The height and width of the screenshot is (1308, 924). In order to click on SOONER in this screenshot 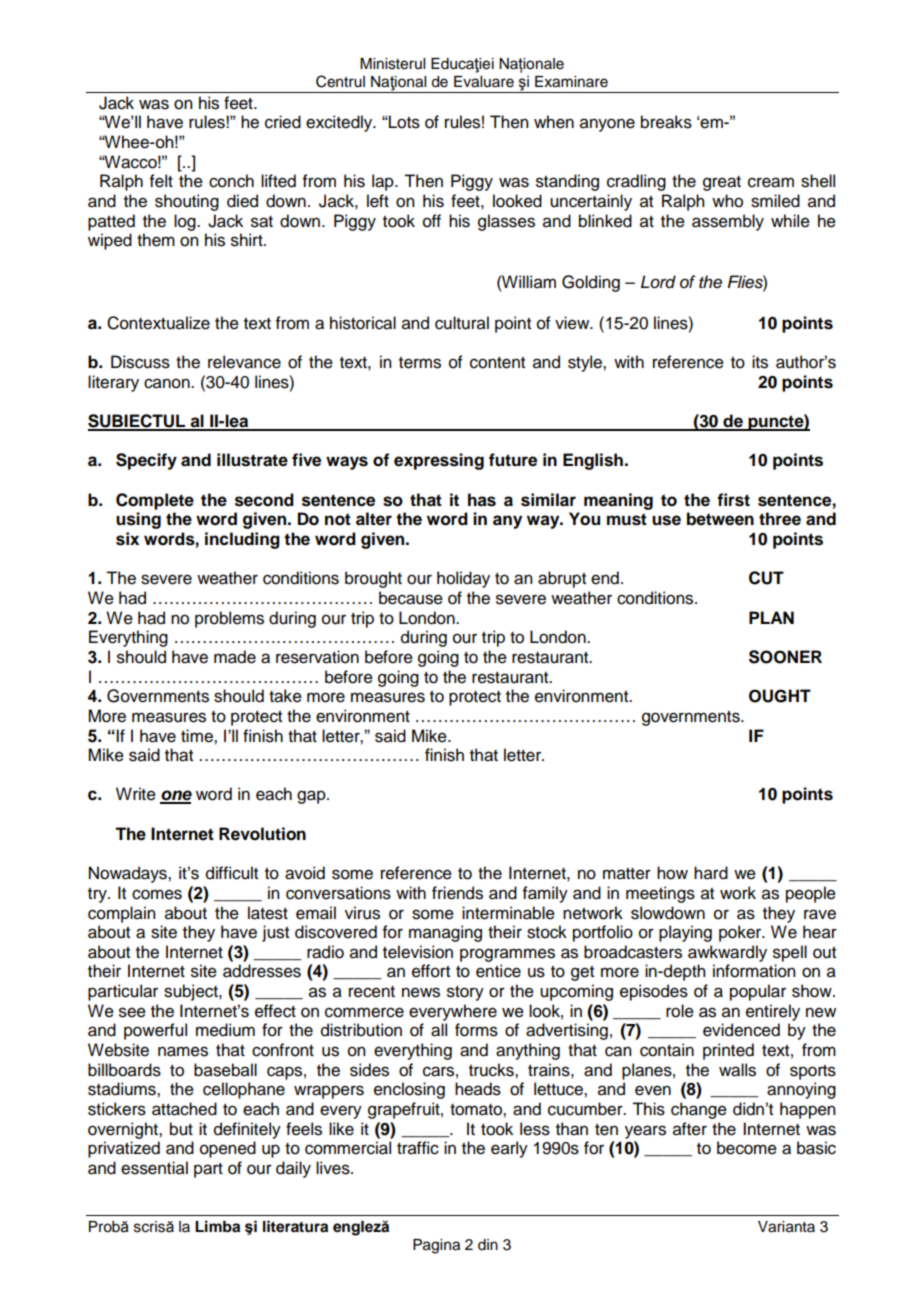, I will do `click(785, 657)`.
